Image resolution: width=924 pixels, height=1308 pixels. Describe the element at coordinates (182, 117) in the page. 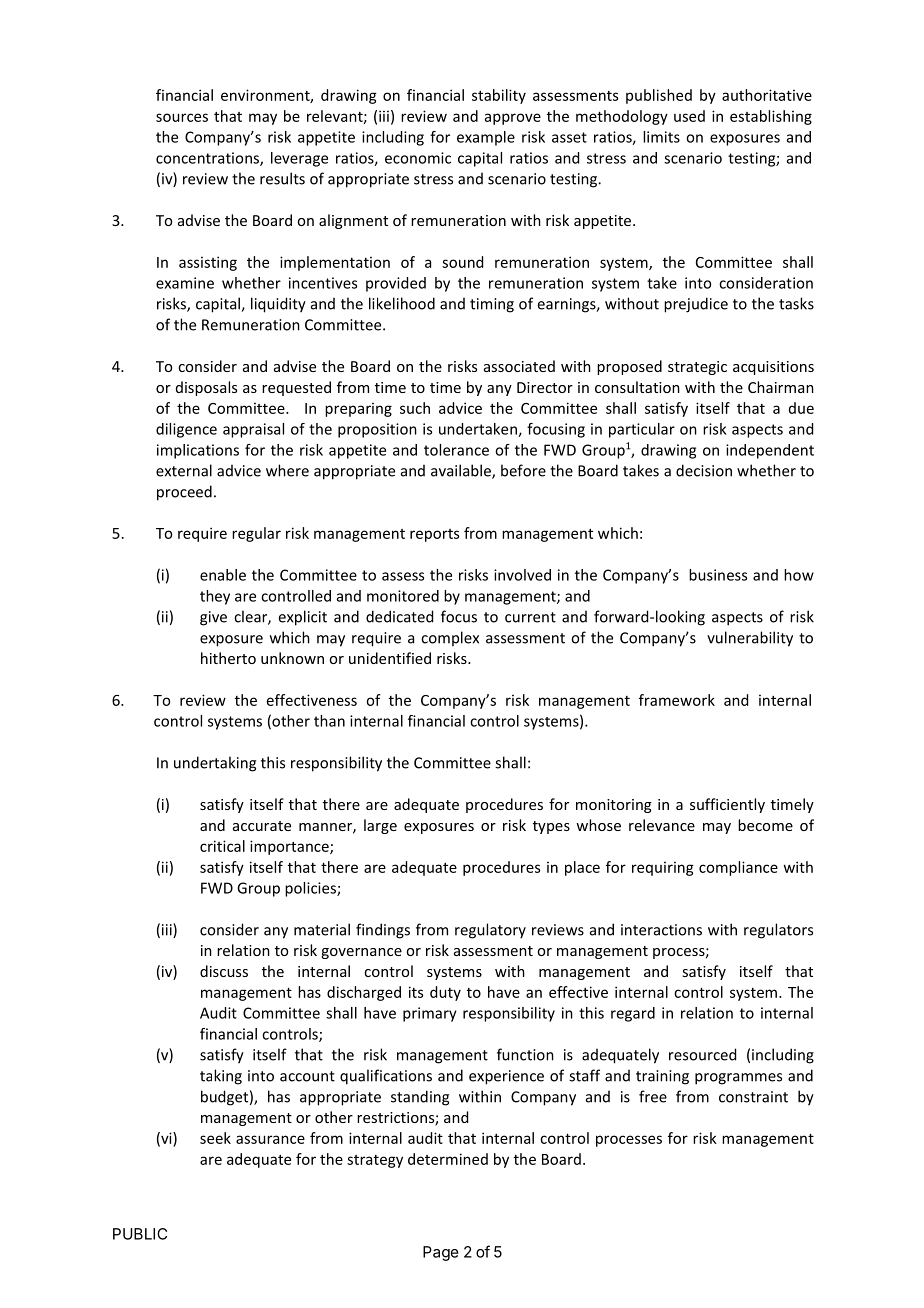

I see `sources` at that location.
